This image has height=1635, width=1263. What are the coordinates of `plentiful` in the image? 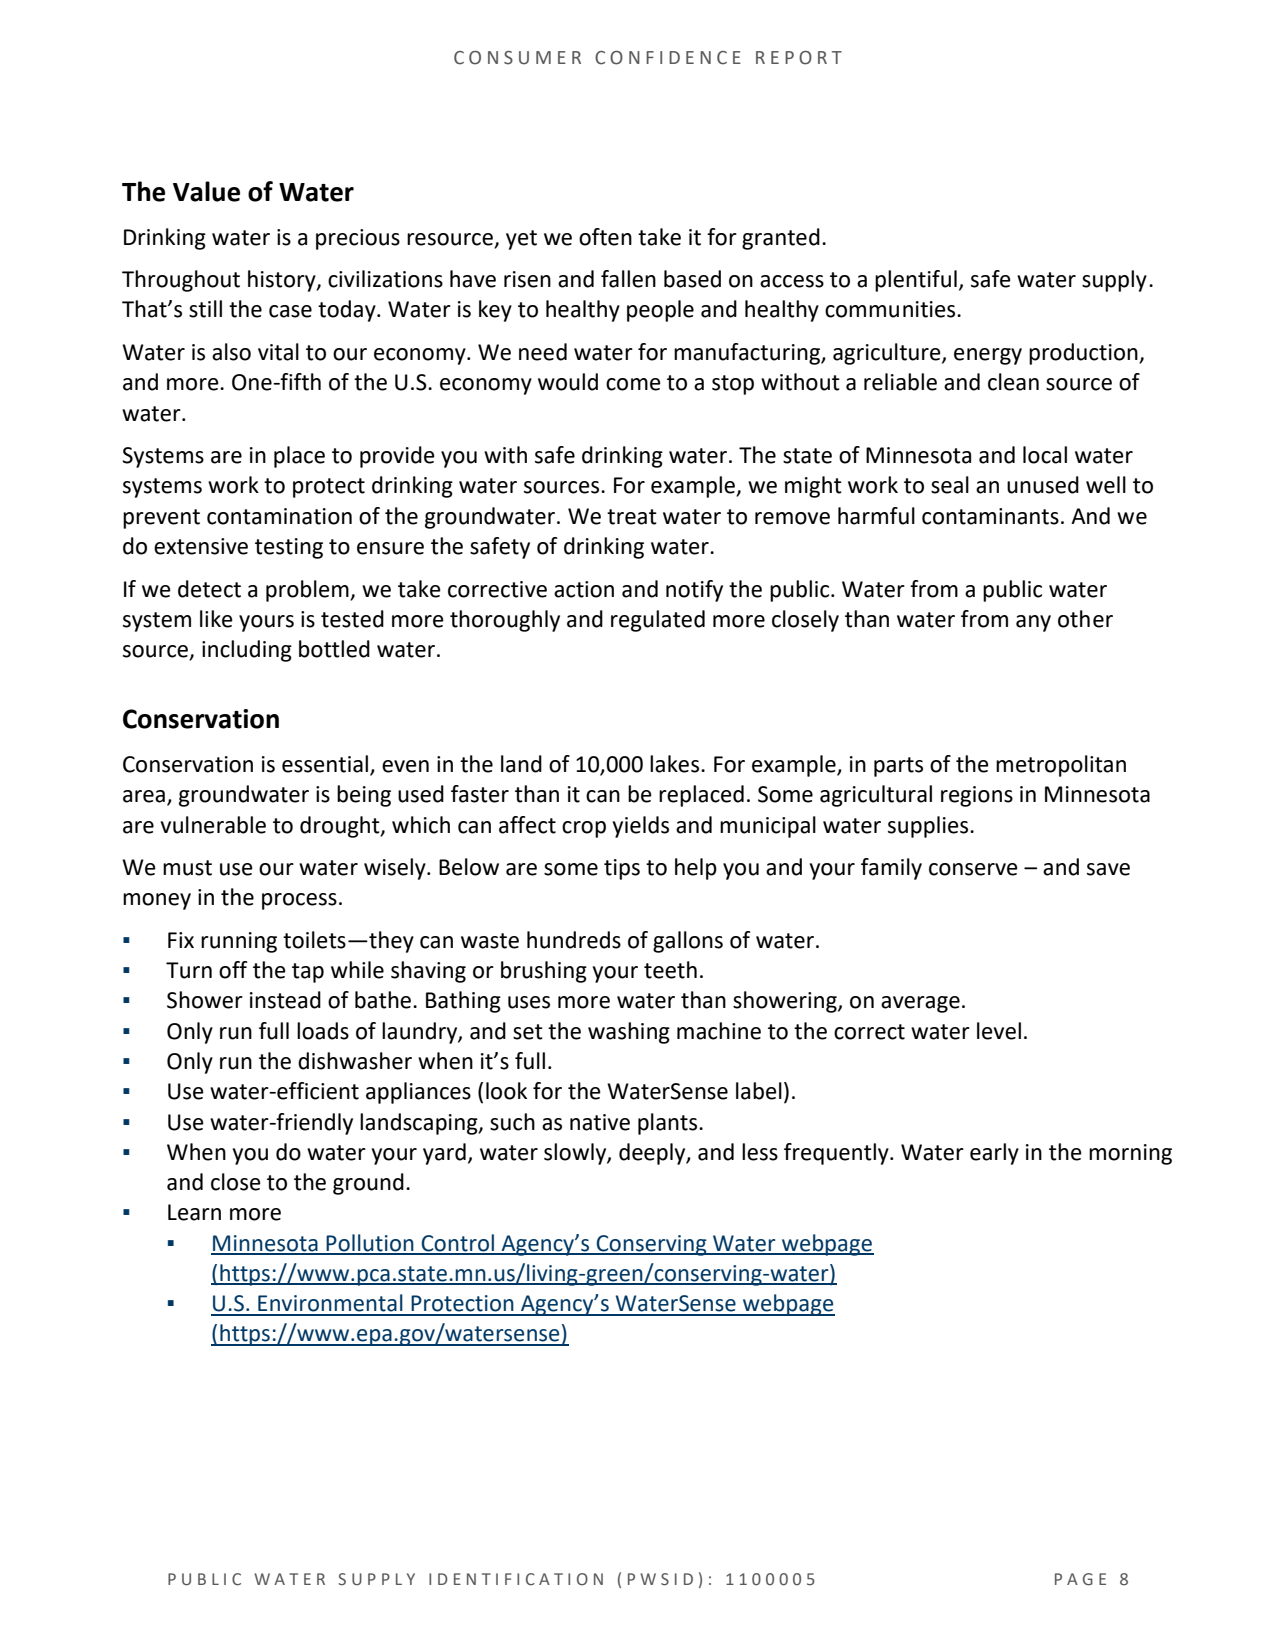 It's located at (916, 281).
